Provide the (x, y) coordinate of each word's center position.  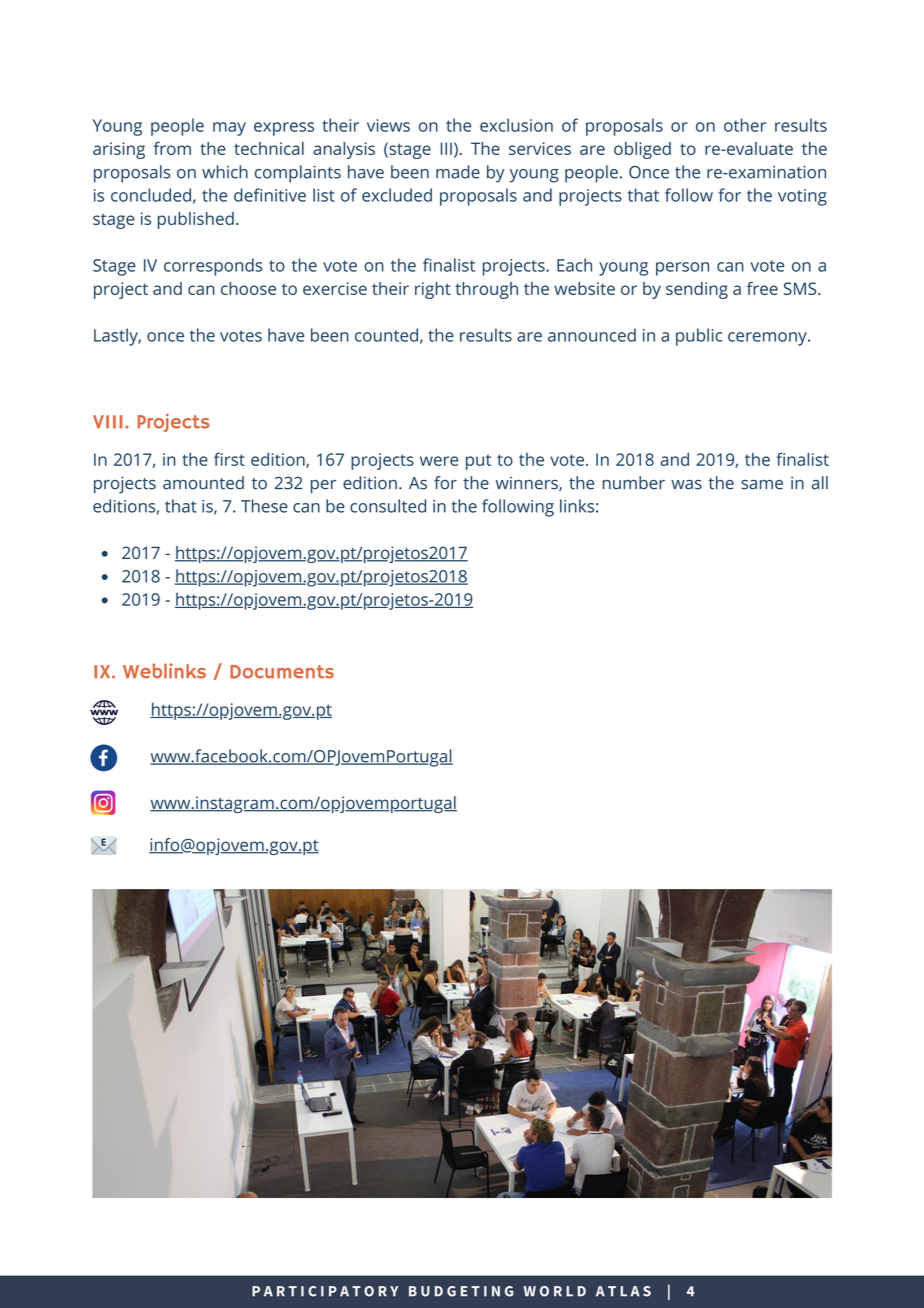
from (172, 148)
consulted (388, 506)
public (699, 337)
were (439, 461)
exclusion (516, 125)
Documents (282, 672)
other (745, 125)
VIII (108, 422)
